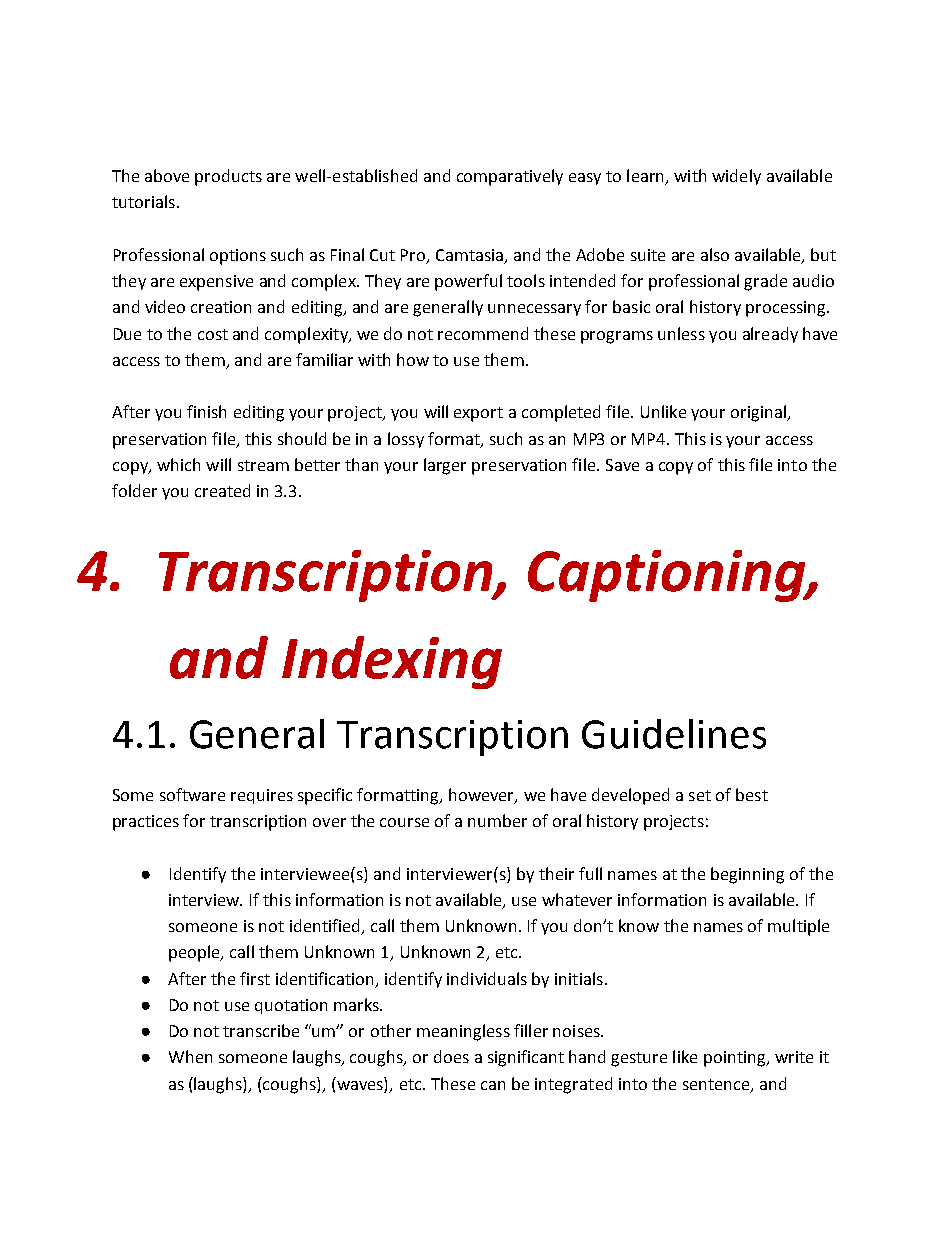 This screenshot has width=952, height=1233. What do you see at coordinates (497, 820) in the screenshot?
I see `number` at bounding box center [497, 820].
